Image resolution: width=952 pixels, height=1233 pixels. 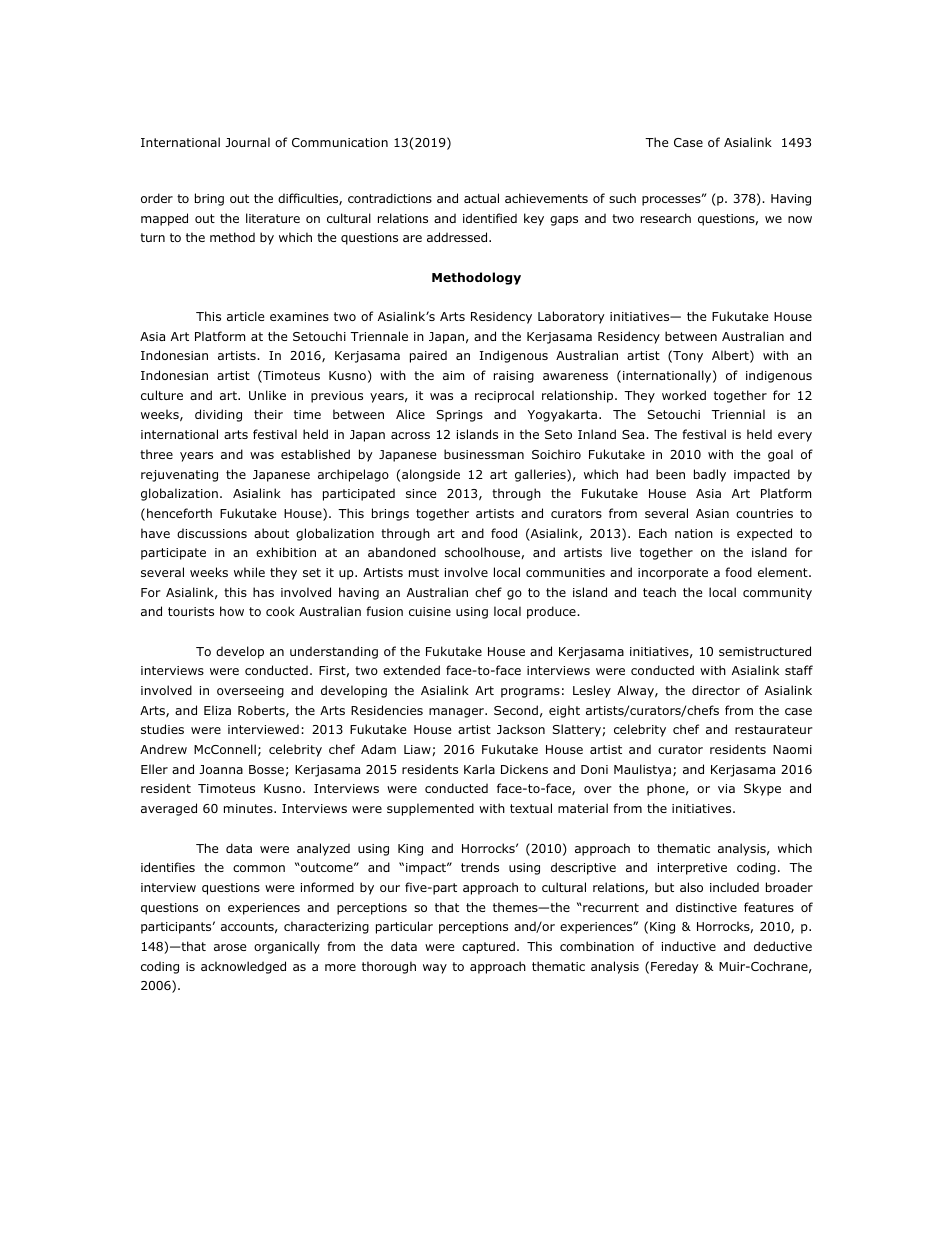 I want to click on expected, so click(x=764, y=534).
